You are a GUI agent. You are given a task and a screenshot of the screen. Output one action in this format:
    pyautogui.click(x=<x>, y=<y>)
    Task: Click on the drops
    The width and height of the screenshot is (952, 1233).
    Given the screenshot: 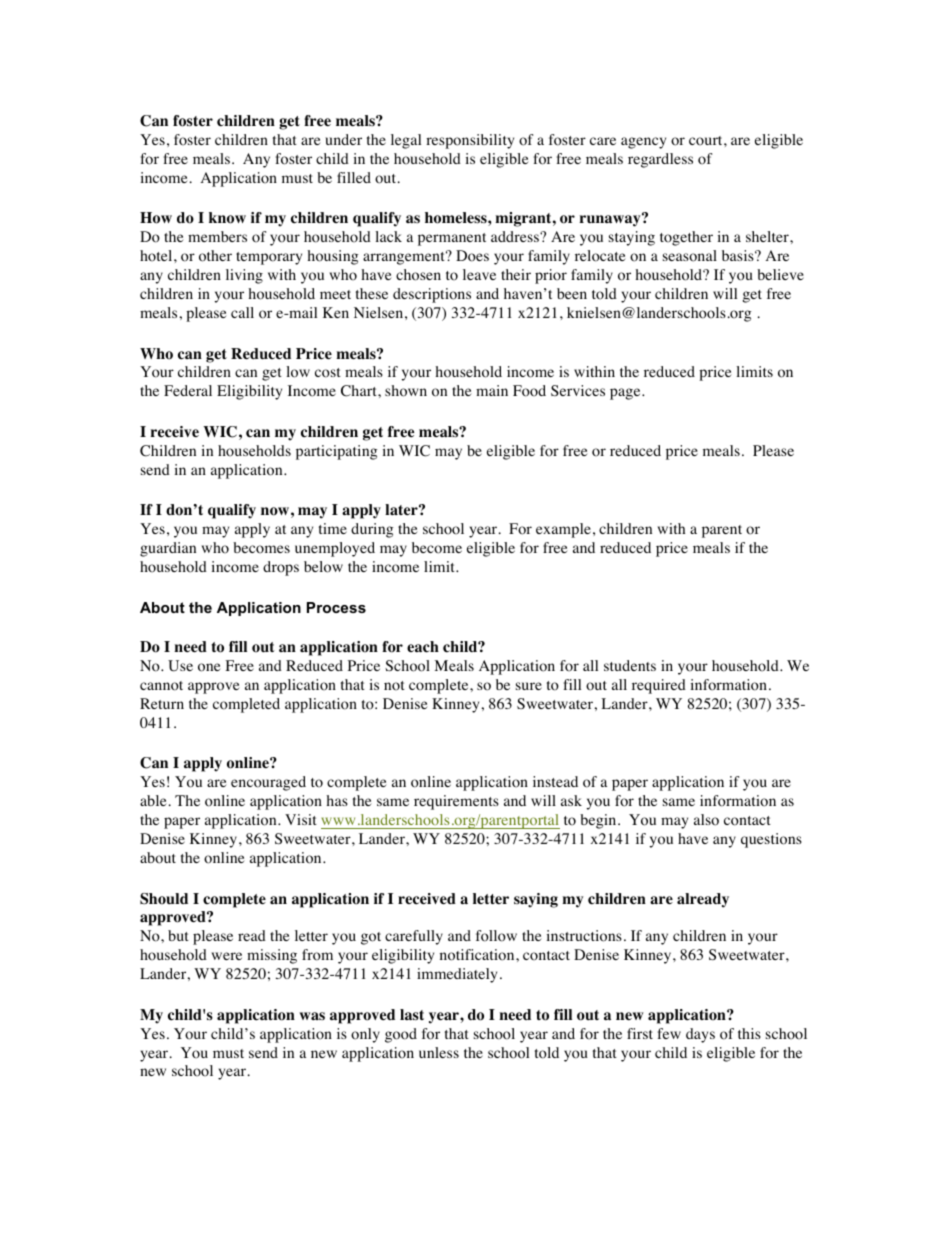 What is the action you would take?
    pyautogui.click(x=281, y=568)
